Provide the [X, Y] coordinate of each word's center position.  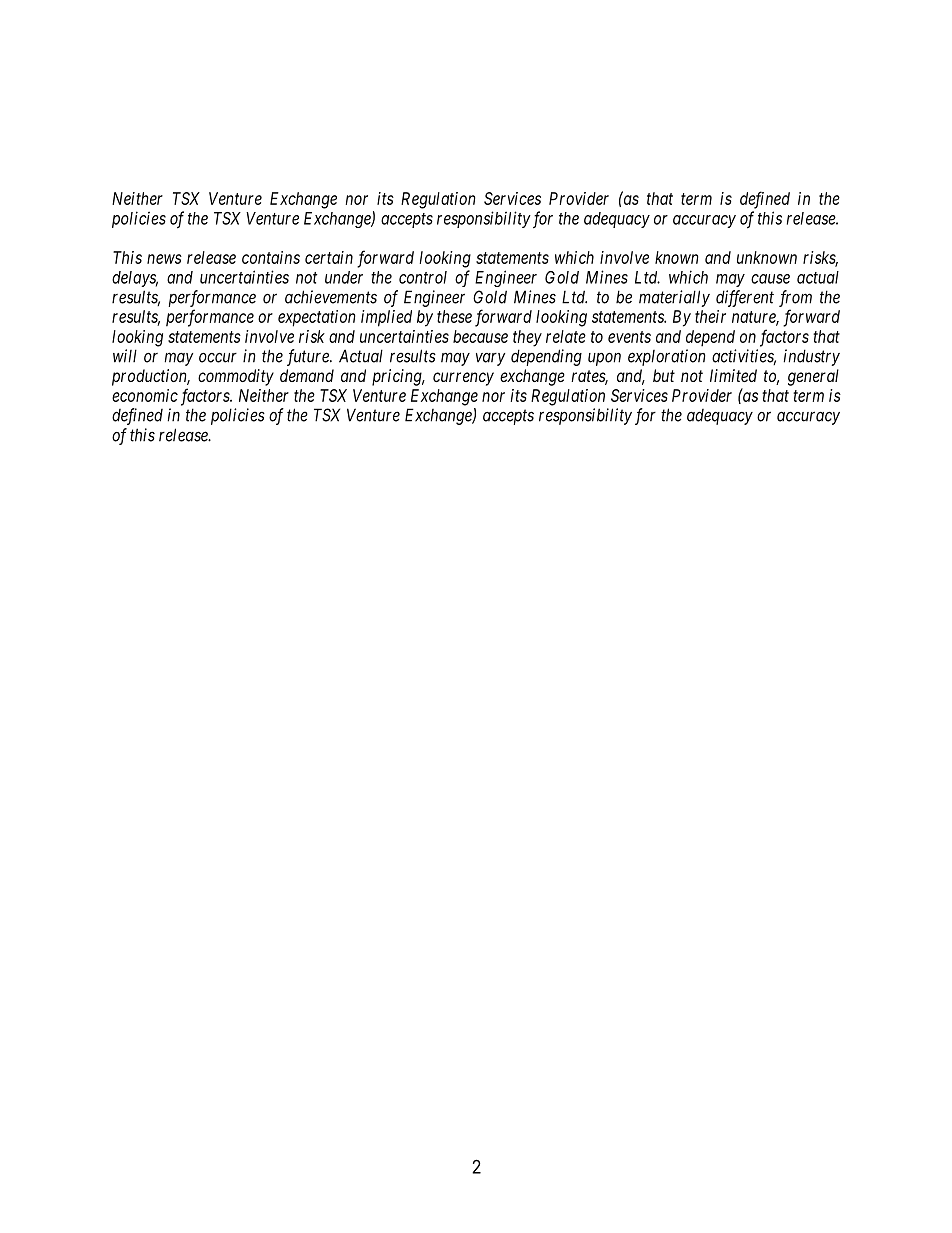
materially [674, 298]
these [454, 316]
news [164, 259]
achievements [331, 297]
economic [145, 395]
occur [218, 358]
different [745, 298]
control [423, 277]
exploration [667, 357]
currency [463, 379]
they [527, 338]
